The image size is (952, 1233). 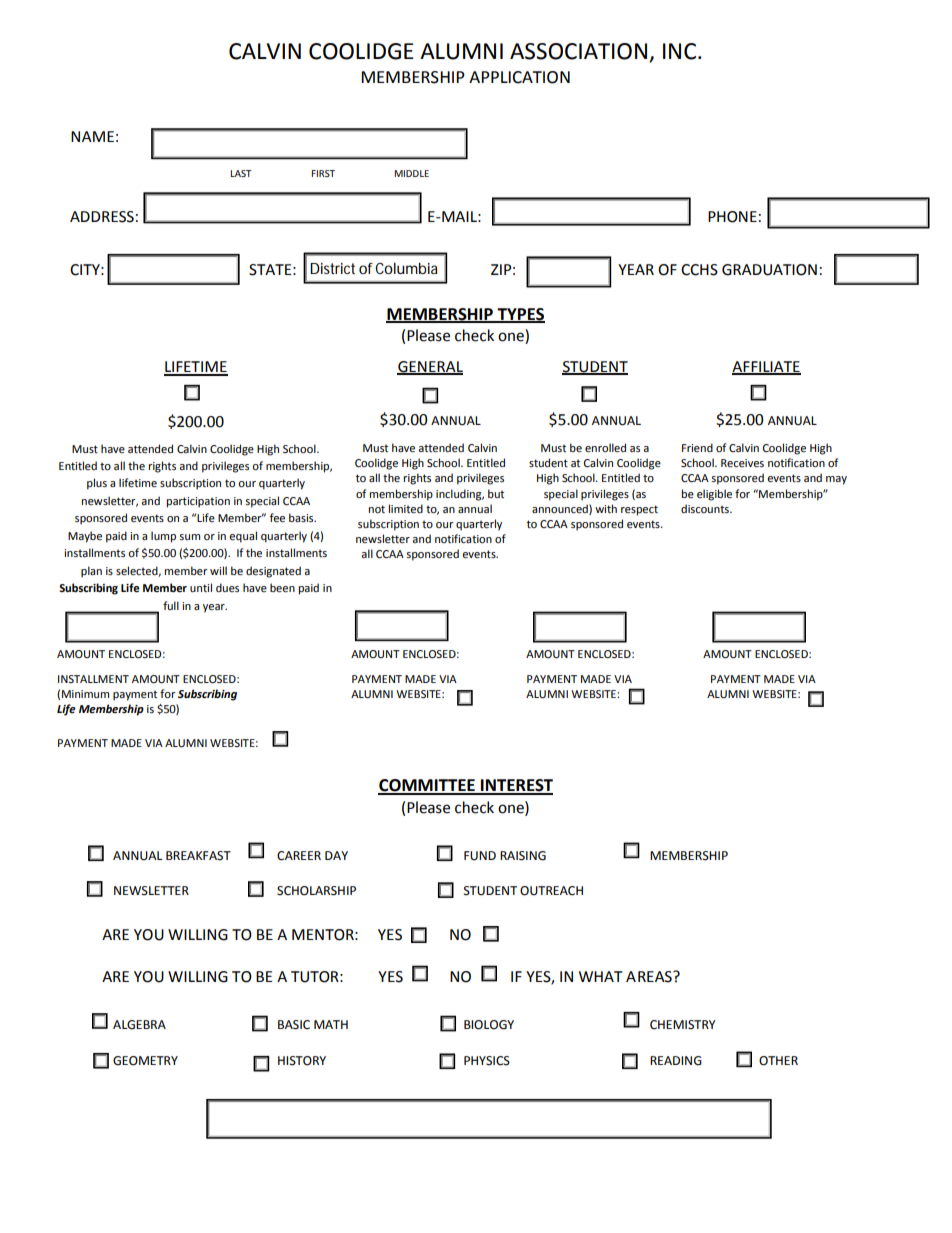 What do you see at coordinates (578, 51) in the screenshot?
I see `ASSOCIATION` at bounding box center [578, 51].
